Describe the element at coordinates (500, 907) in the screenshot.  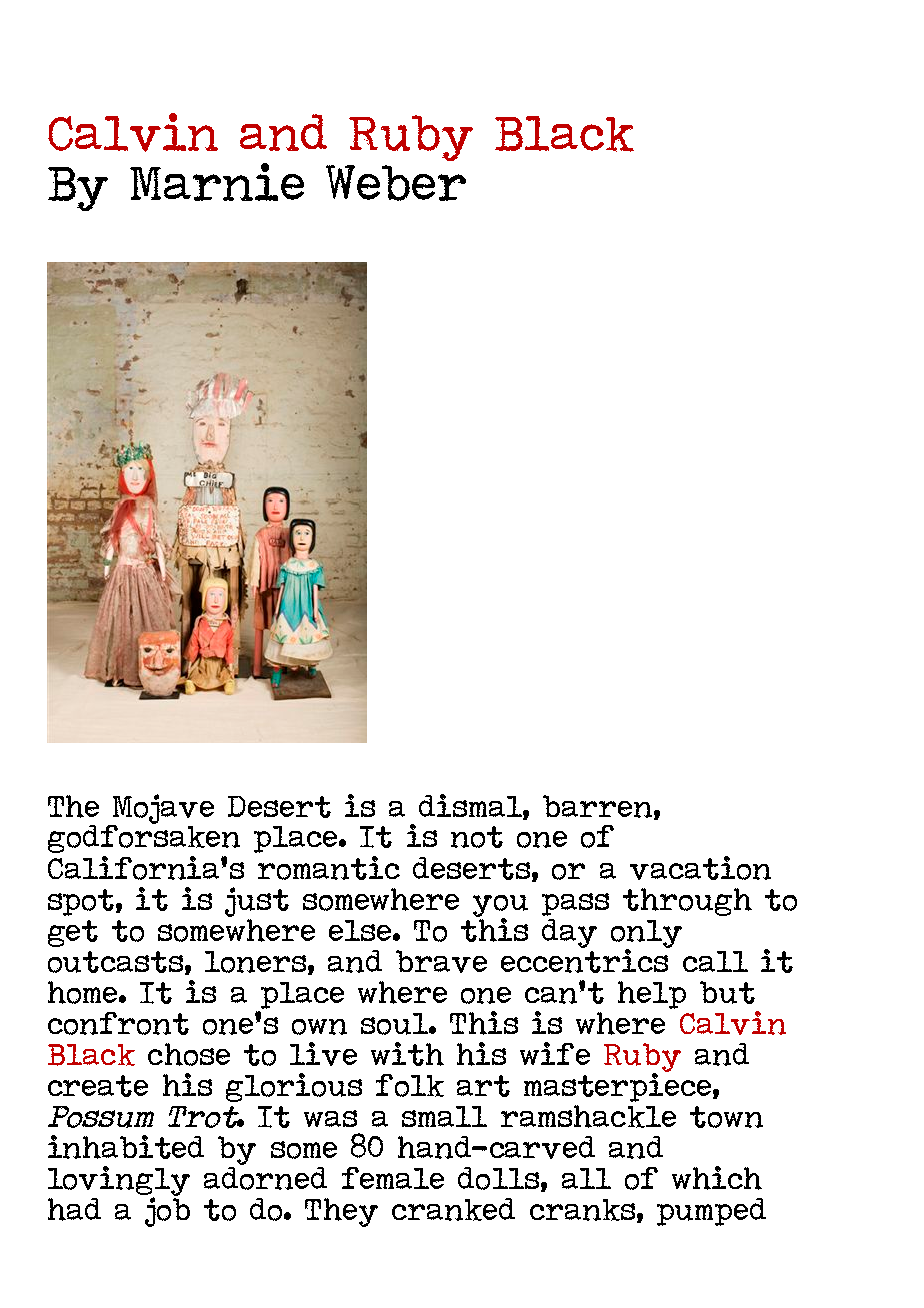
I see `you` at that location.
